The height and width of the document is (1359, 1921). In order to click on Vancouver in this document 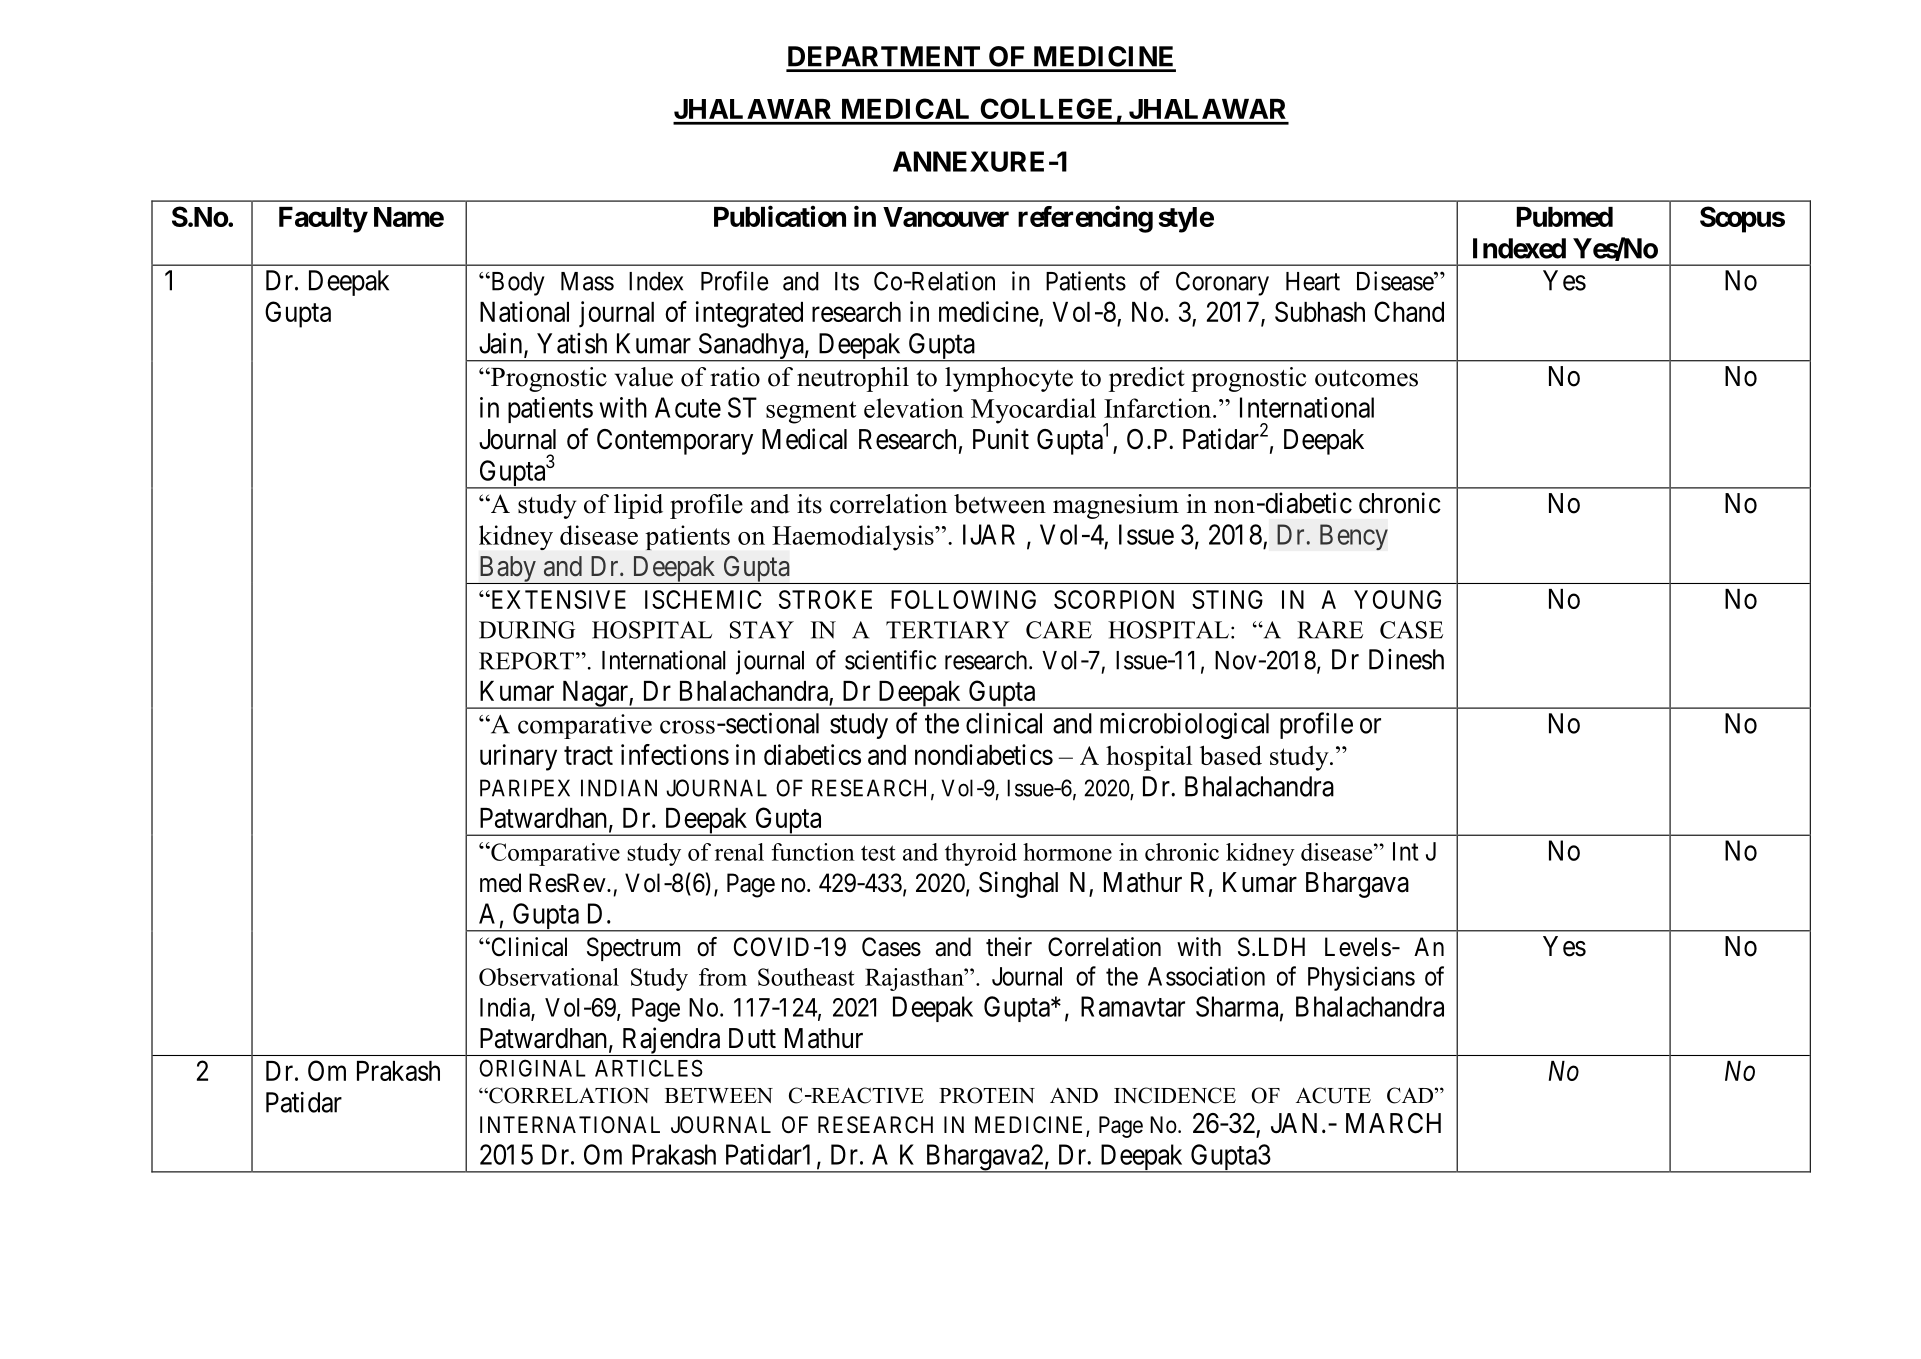, I will do `click(946, 217)`.
